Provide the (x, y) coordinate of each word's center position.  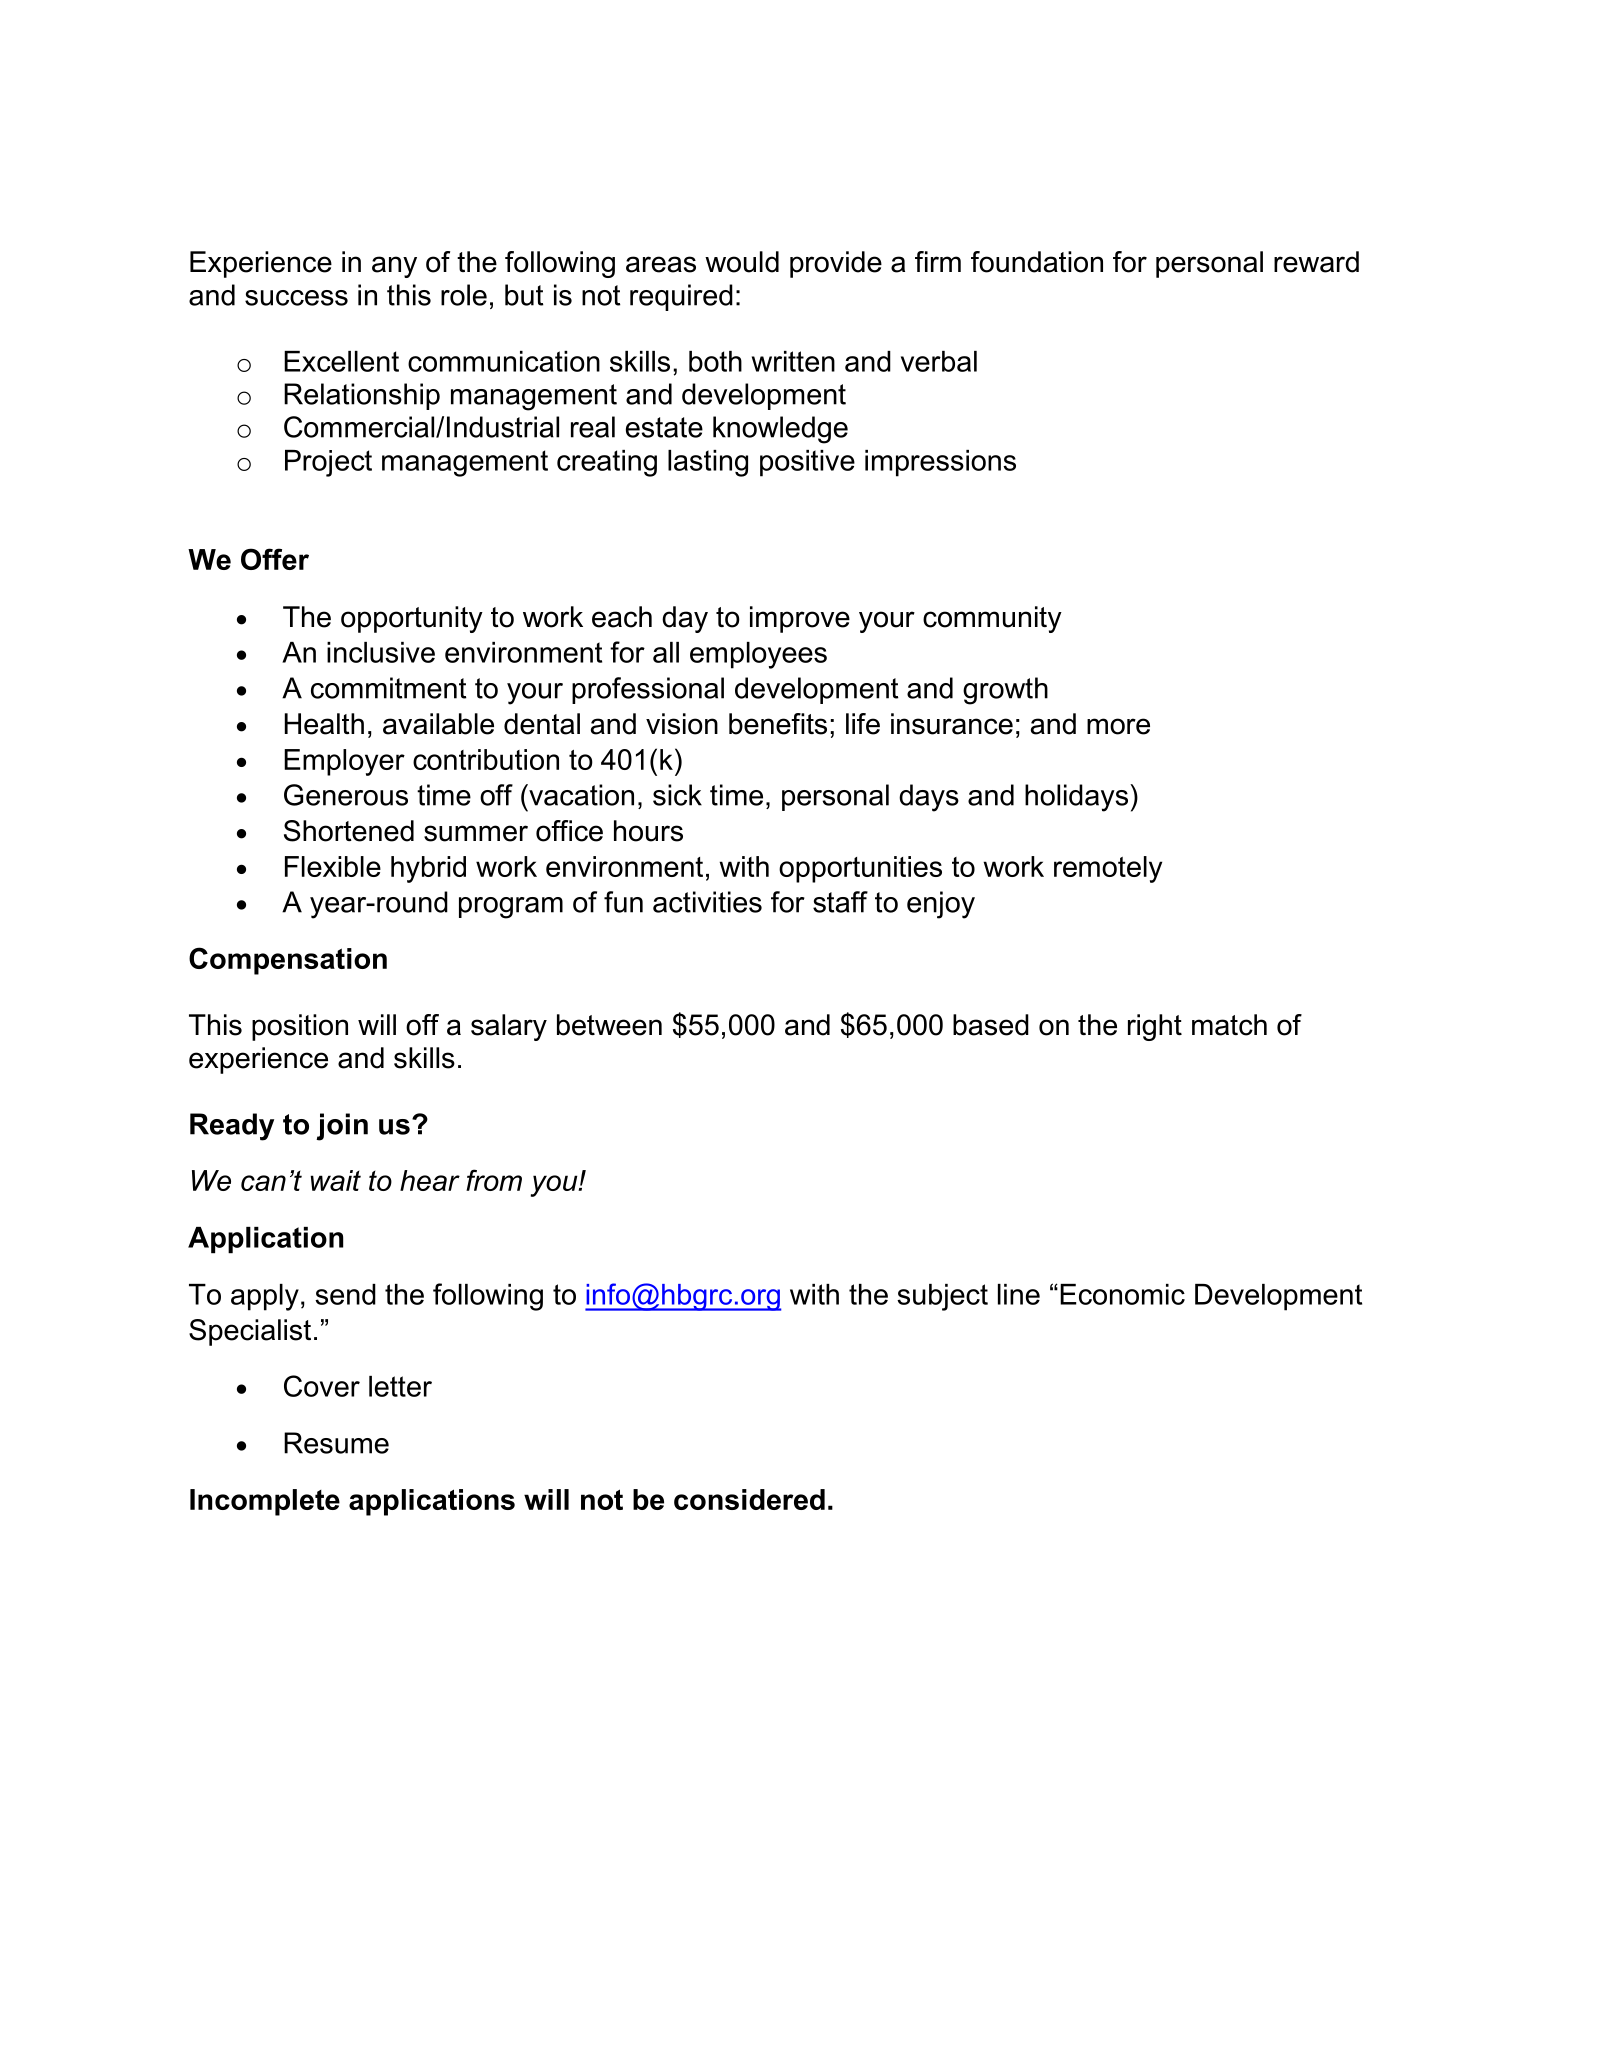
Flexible (333, 866)
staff (840, 902)
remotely (1108, 869)
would (742, 262)
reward (1316, 262)
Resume (336, 1443)
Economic (1122, 1294)
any (394, 267)
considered (749, 1499)
